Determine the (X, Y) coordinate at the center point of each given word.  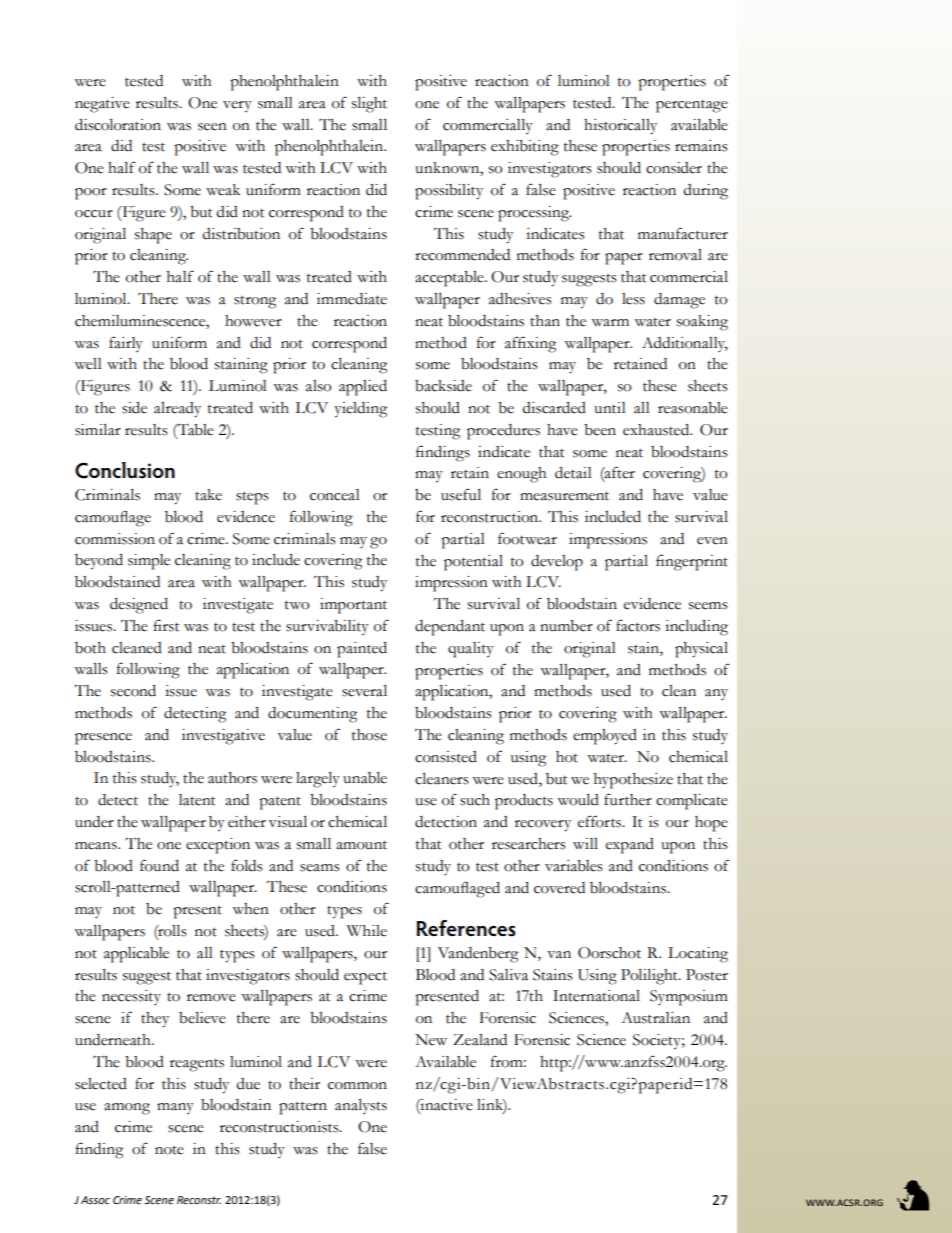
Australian (655, 1018)
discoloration (118, 125)
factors (638, 625)
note (169, 1150)
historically (620, 127)
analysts (361, 1107)
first (166, 625)
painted (362, 650)
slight (369, 105)
